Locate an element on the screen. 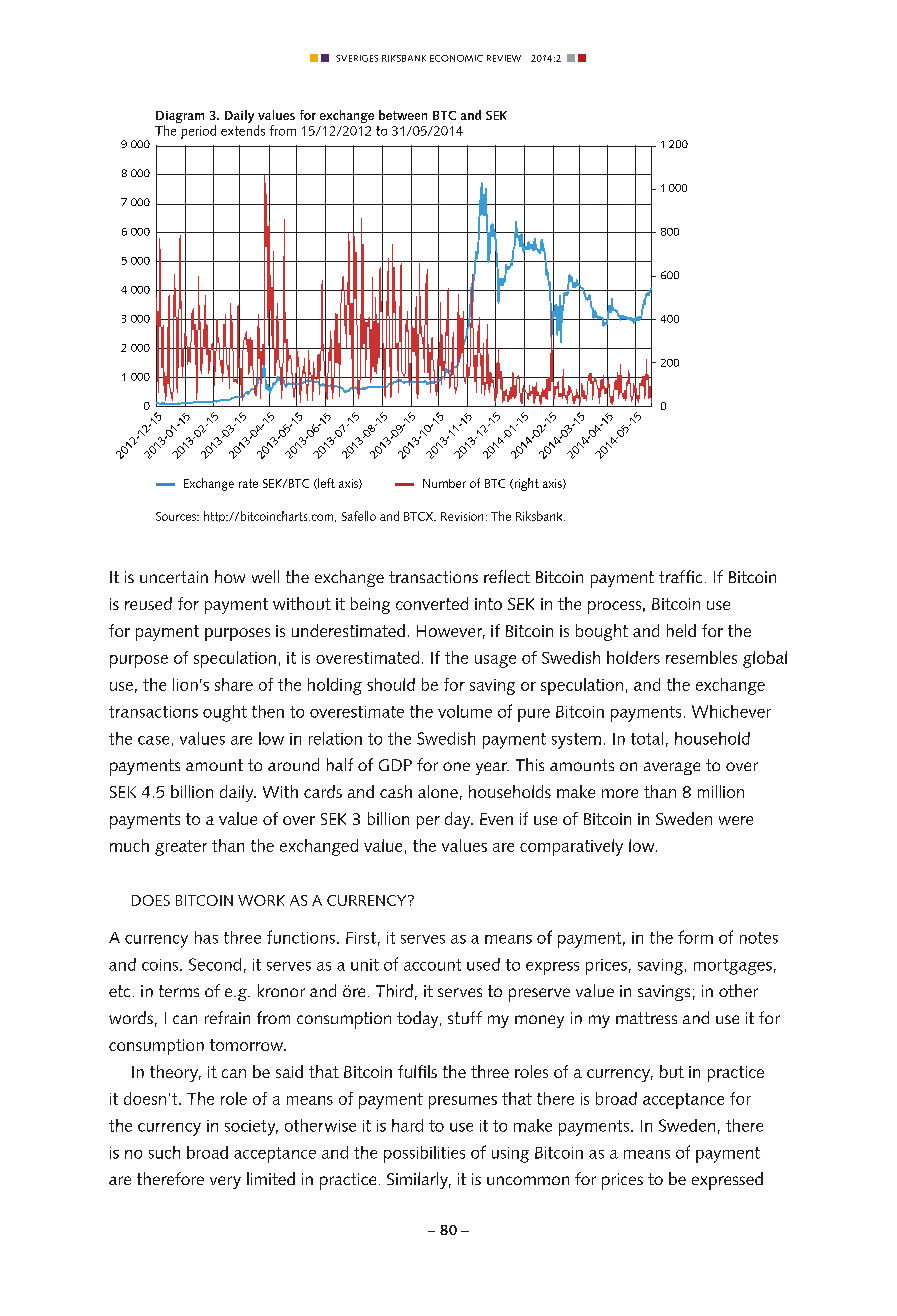  economic is located at coordinates (456, 58).
